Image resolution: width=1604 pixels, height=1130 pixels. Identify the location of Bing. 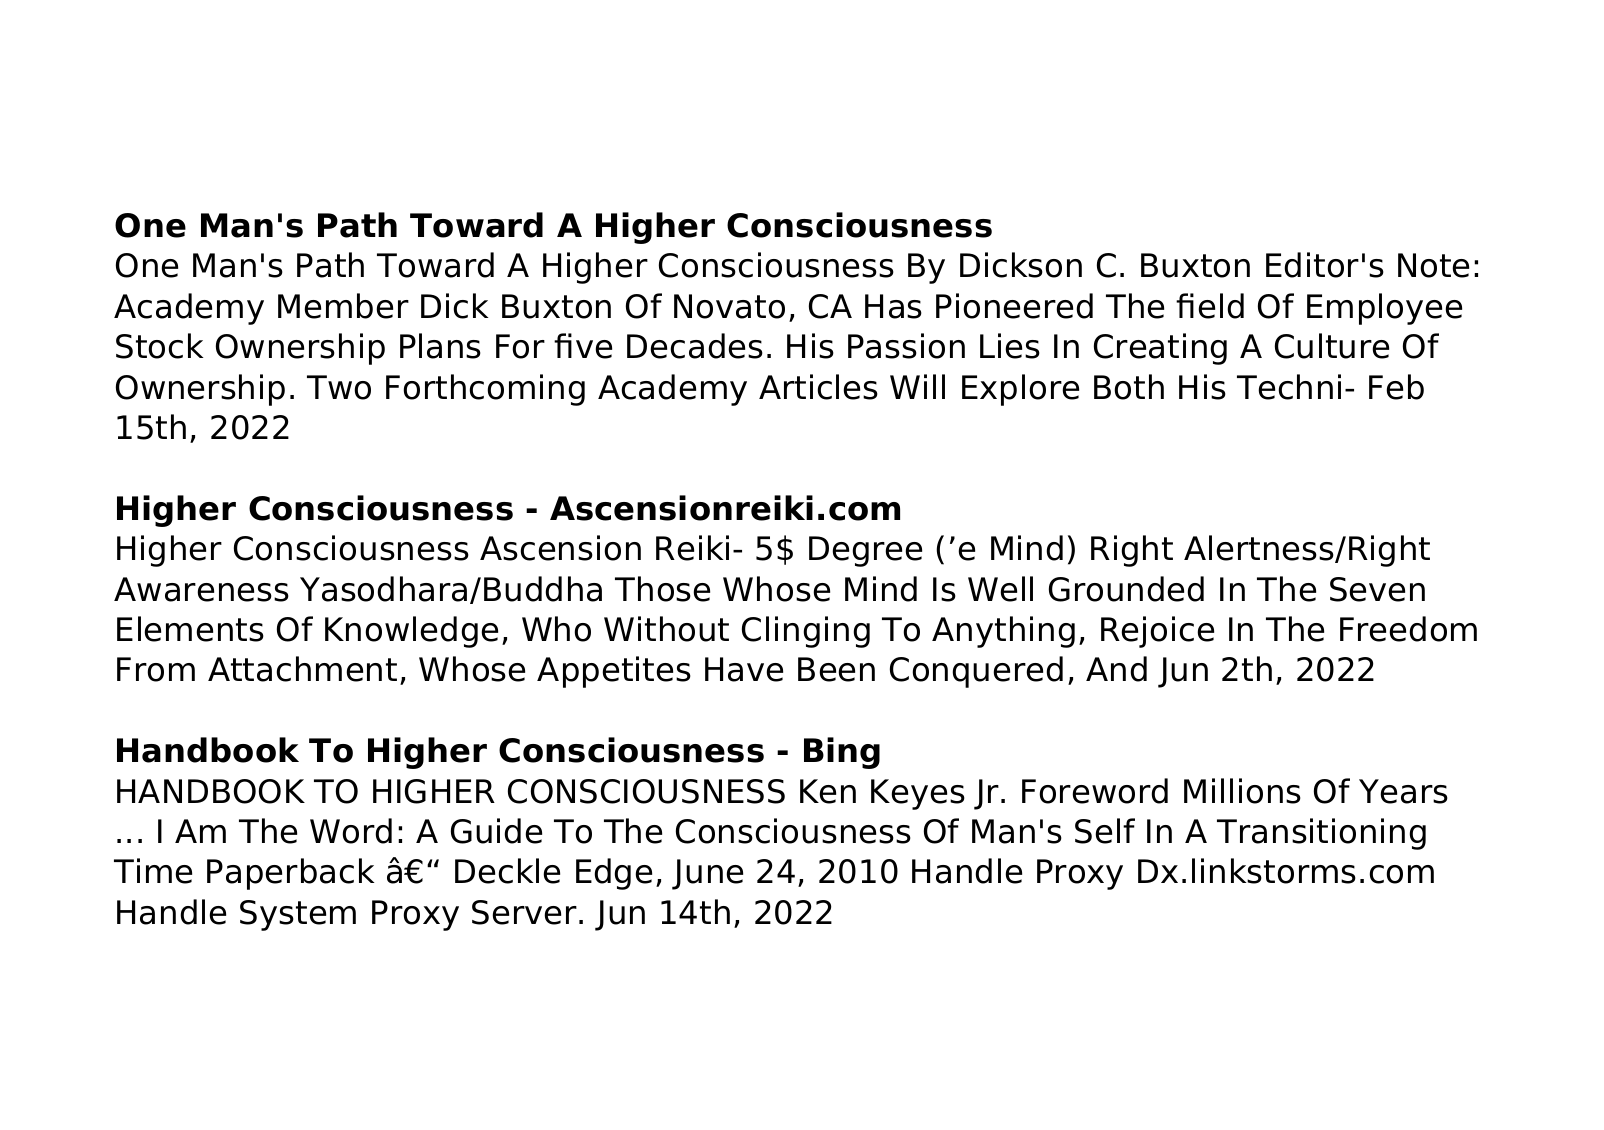
(842, 753).
